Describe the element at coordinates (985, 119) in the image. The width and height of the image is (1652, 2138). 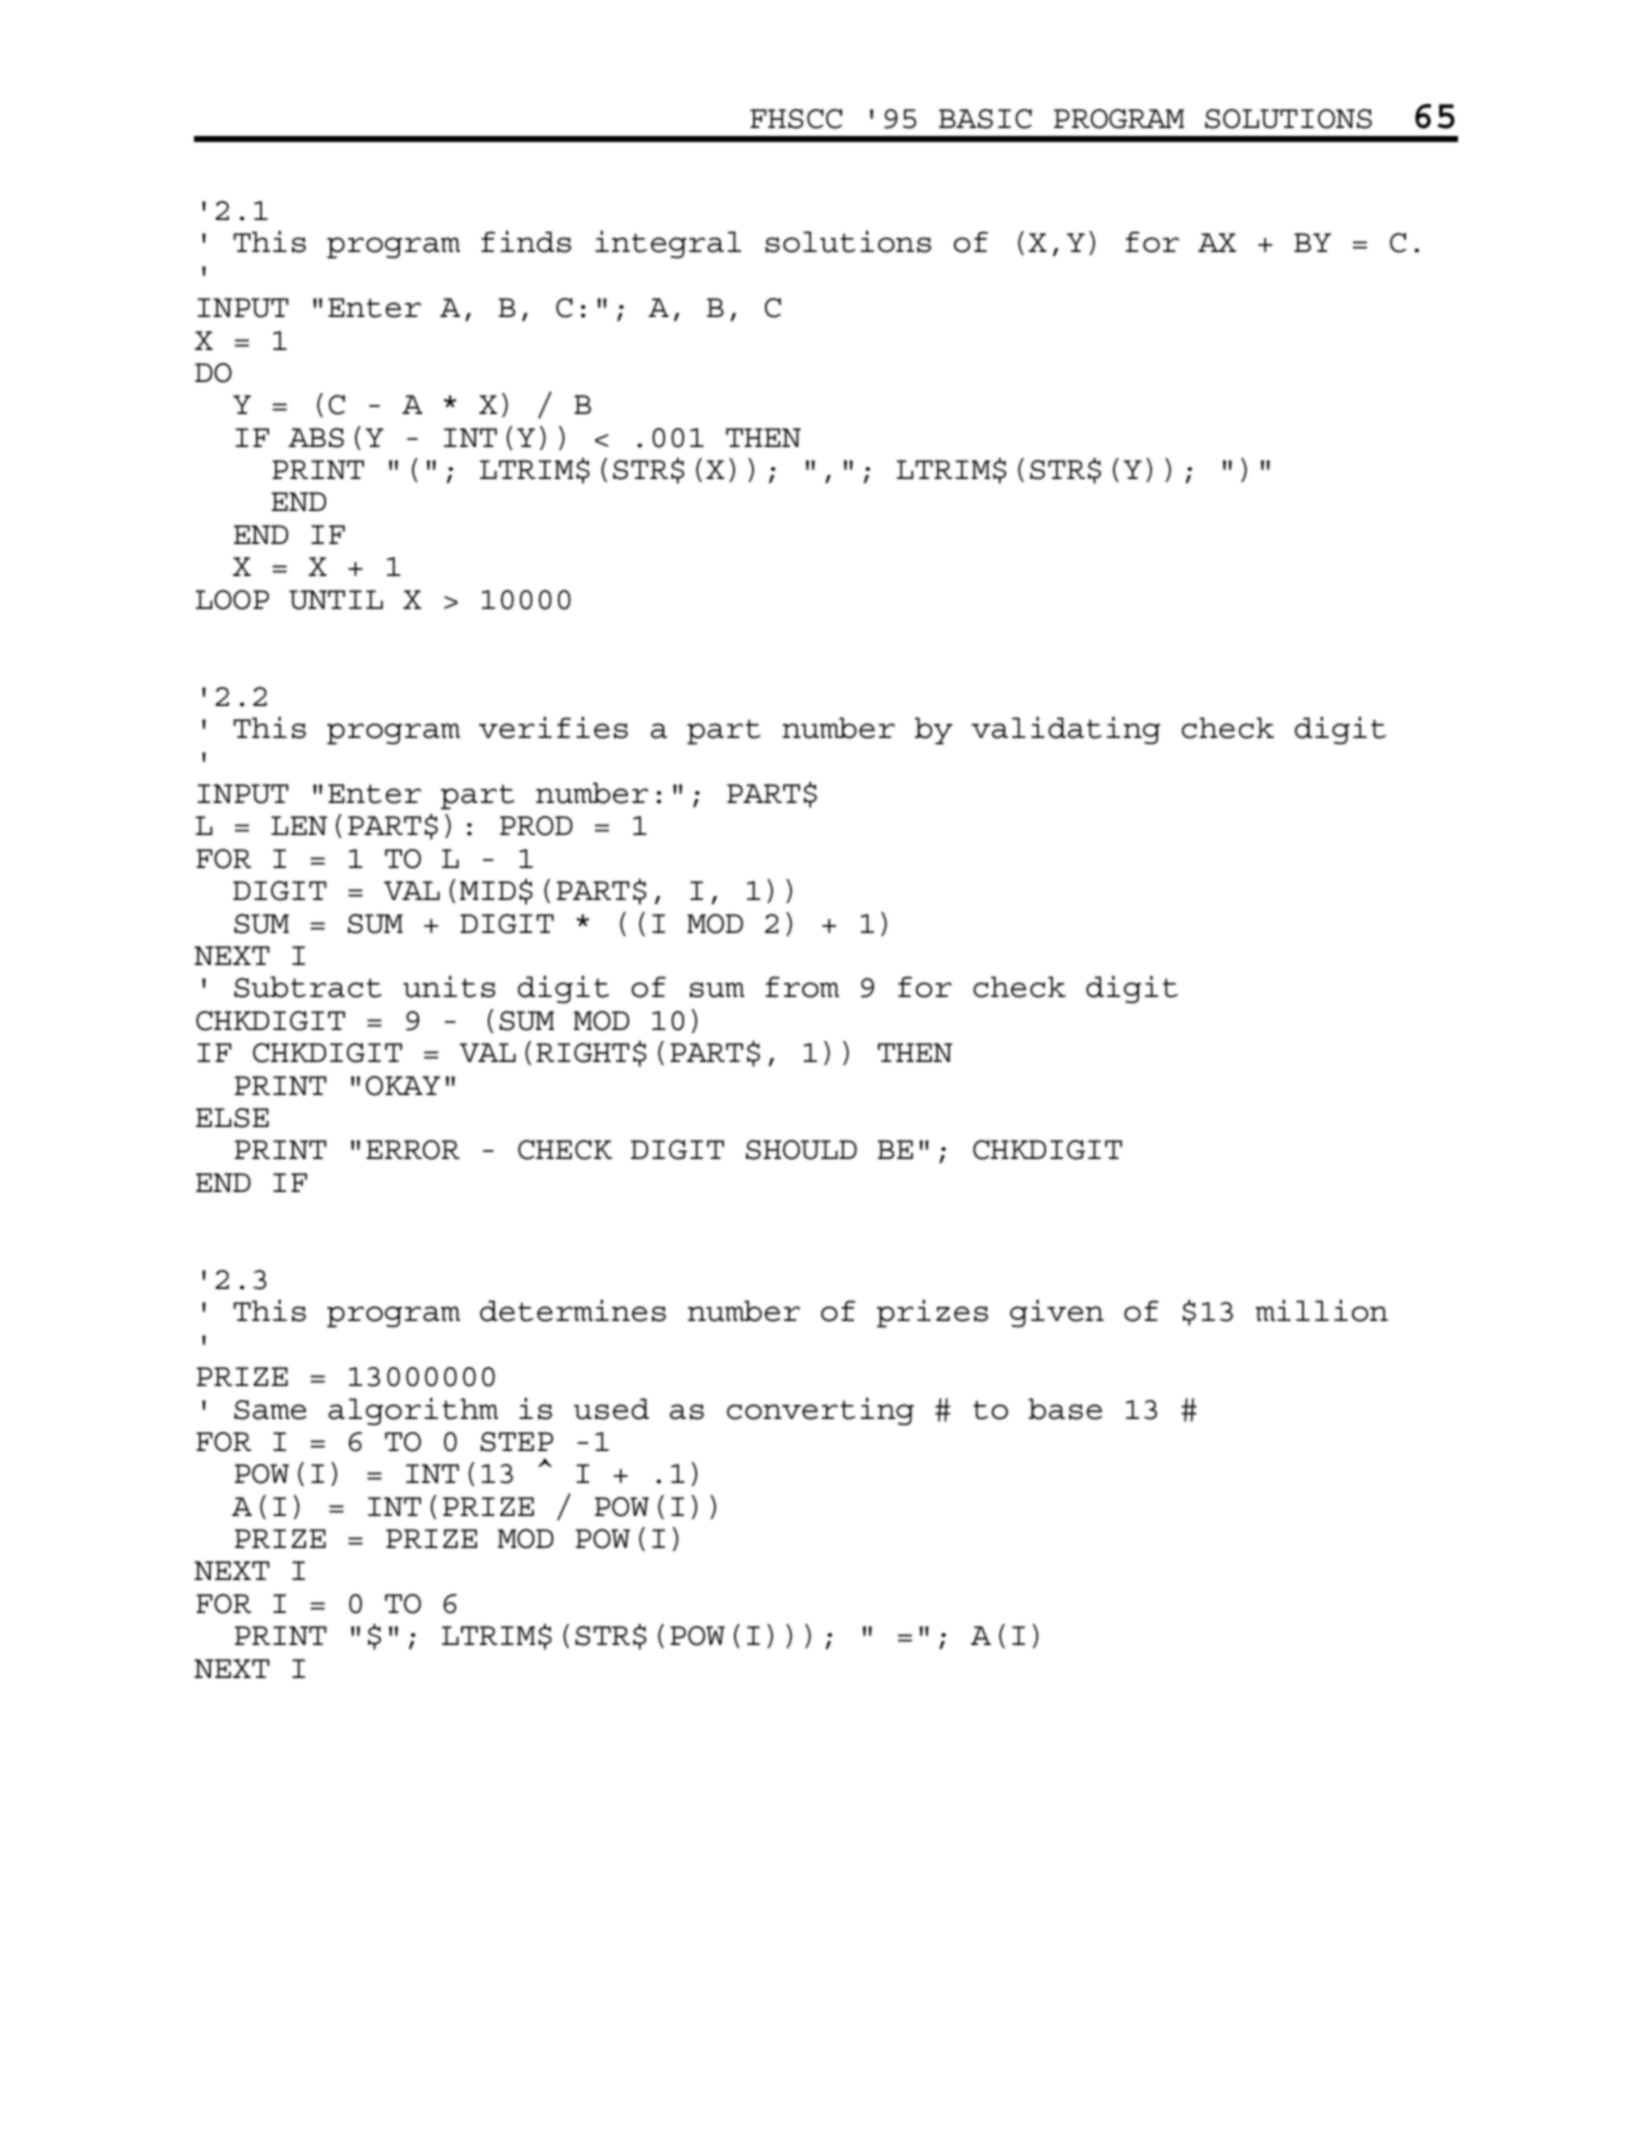
I see `BASIC` at that location.
